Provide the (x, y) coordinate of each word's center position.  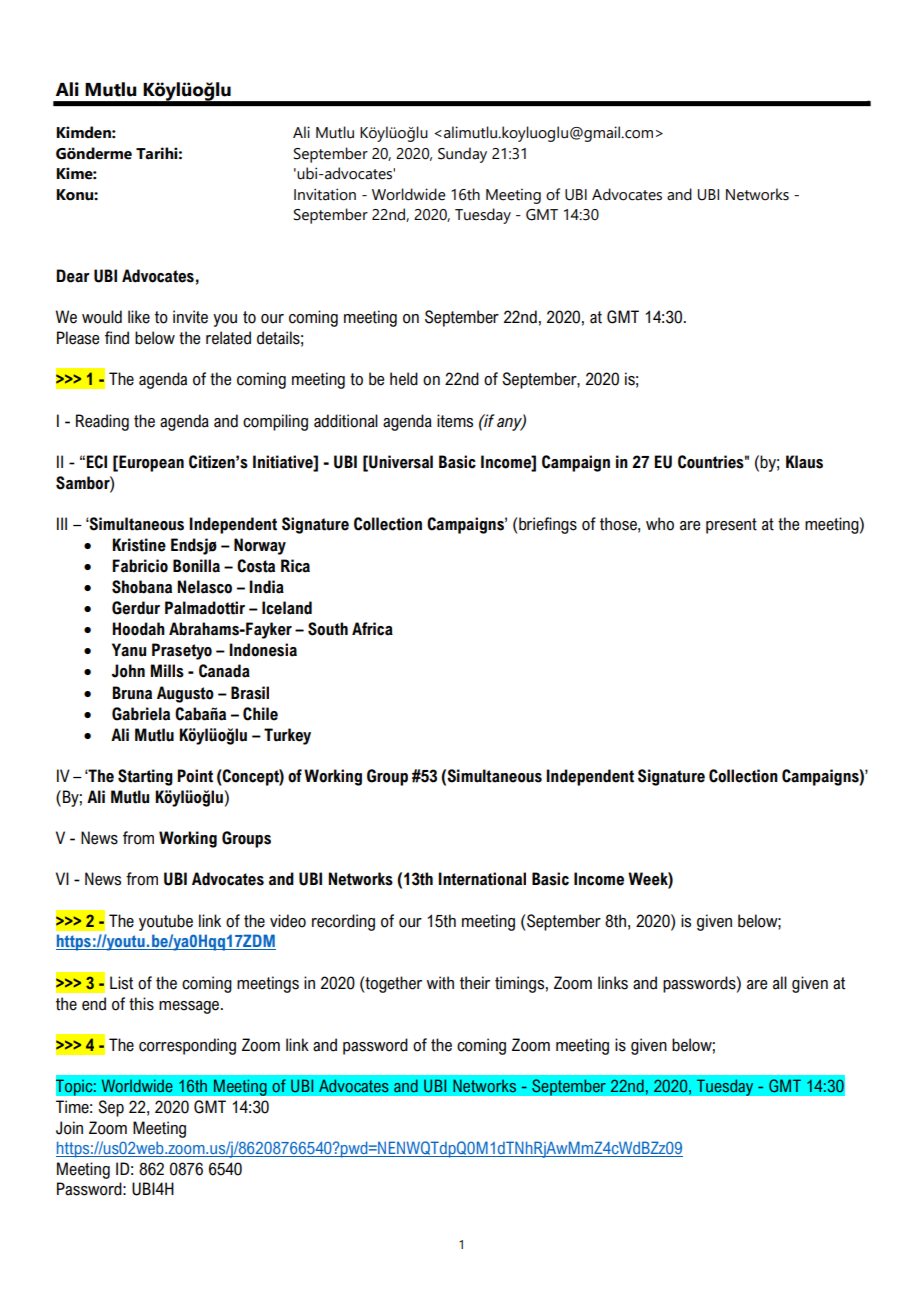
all (780, 983)
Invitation (325, 194)
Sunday (462, 155)
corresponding (187, 1046)
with (440, 983)
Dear (73, 276)
